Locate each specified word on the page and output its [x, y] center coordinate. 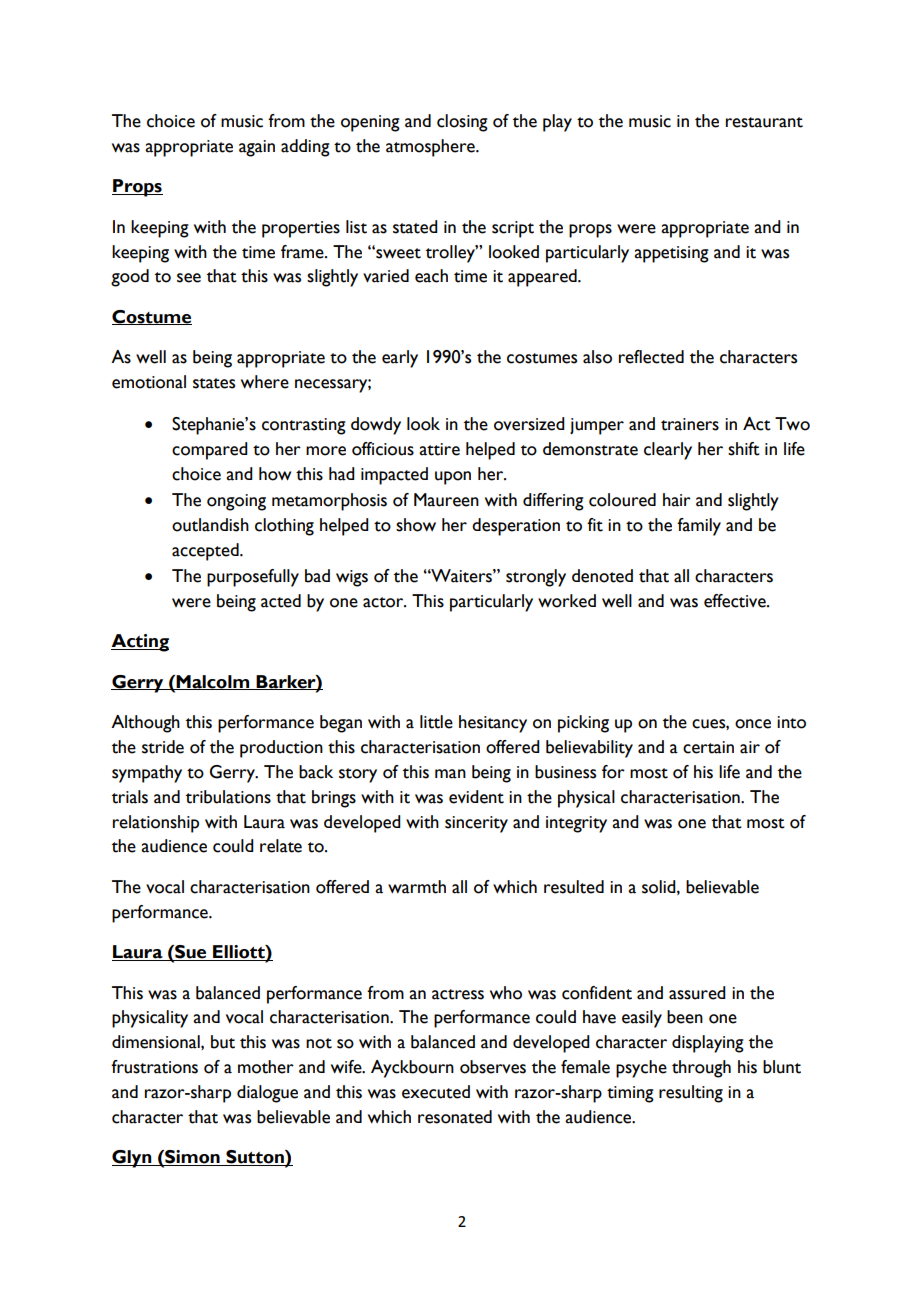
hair [677, 500]
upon [453, 478]
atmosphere [431, 148]
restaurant [764, 122]
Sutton [255, 1158]
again [257, 148]
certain [708, 747]
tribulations [228, 797]
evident [476, 797]
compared [210, 451]
